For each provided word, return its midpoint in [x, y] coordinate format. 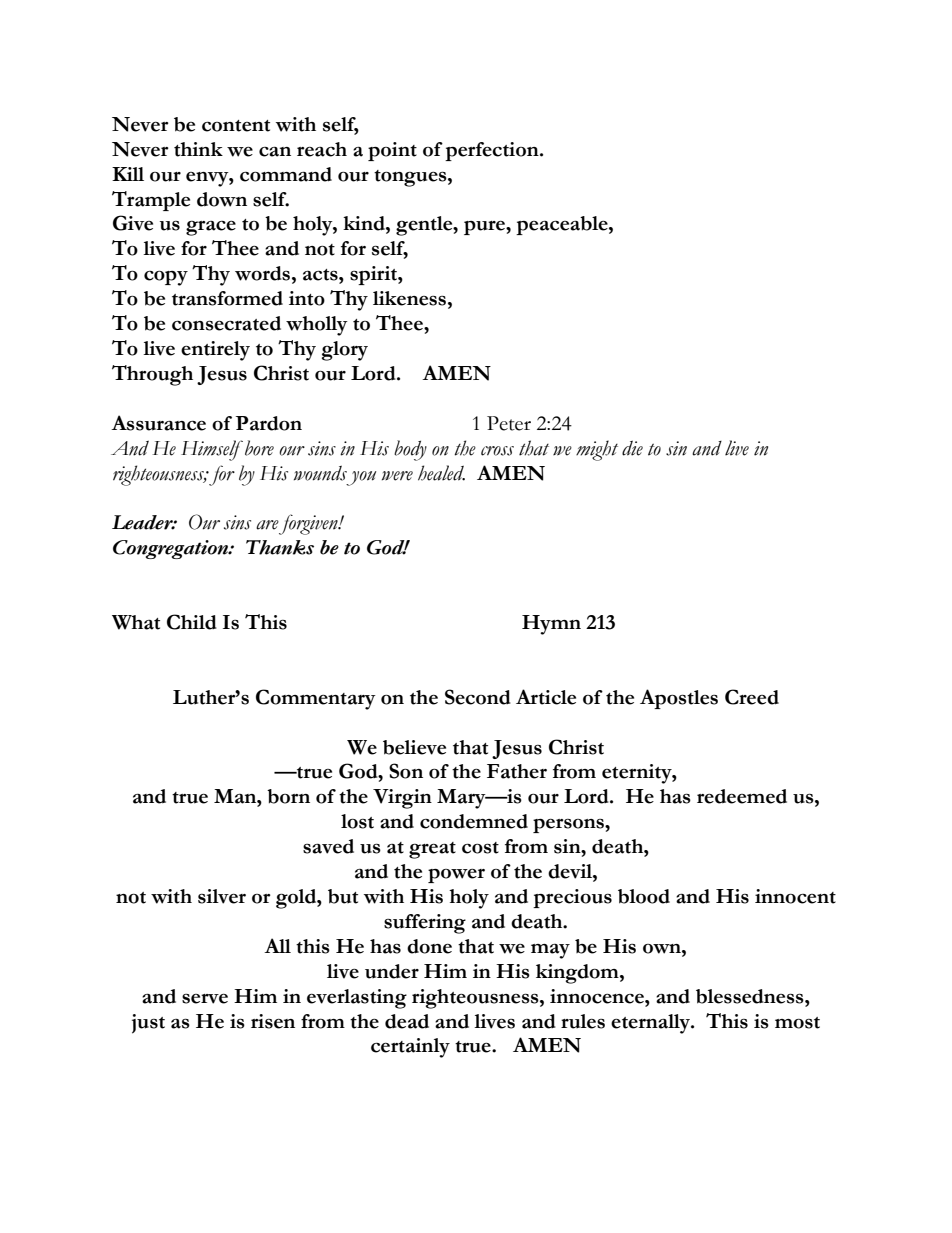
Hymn [551, 625]
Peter [509, 423]
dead [407, 1021]
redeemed [742, 796]
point [392, 151]
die [632, 448]
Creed [752, 697]
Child [192, 622]
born [288, 796]
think [198, 149]
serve [205, 999]
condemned [474, 821]
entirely [215, 351]
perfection [493, 151]
